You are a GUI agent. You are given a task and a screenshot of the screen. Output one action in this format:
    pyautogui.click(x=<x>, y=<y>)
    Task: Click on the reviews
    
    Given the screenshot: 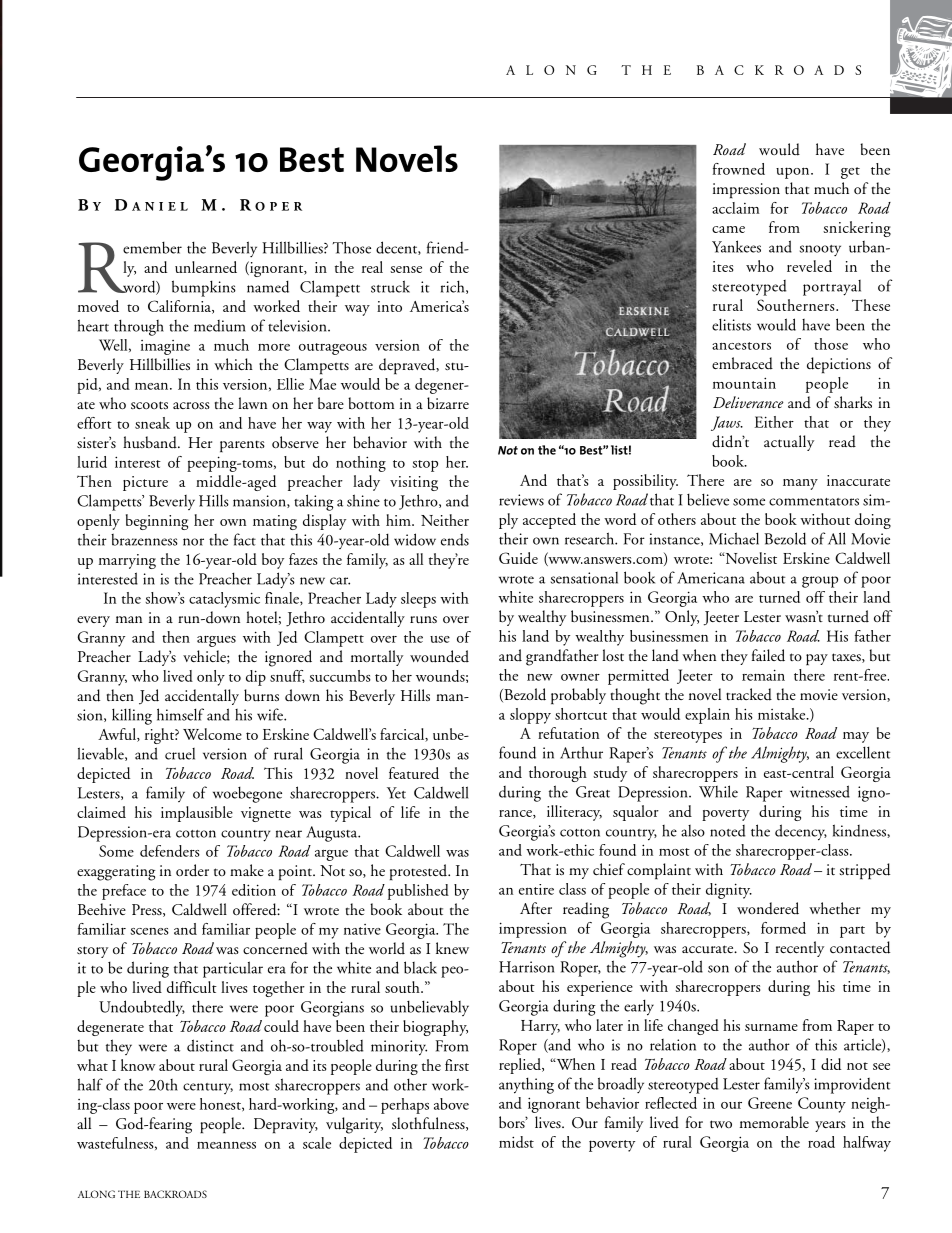 What is the action you would take?
    pyautogui.click(x=521, y=500)
